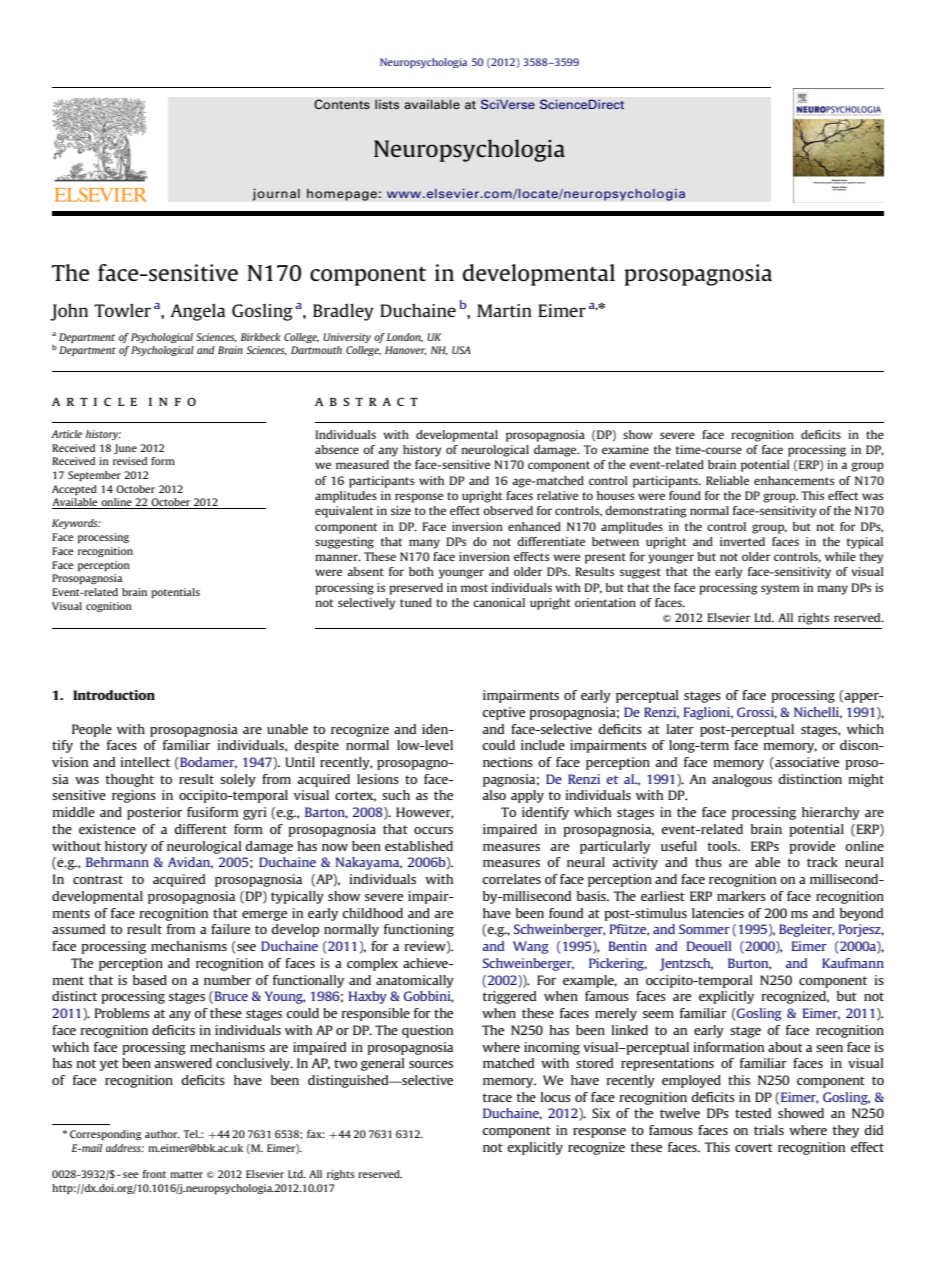 The height and width of the page is (1270, 952). I want to click on journal, so click(276, 194).
